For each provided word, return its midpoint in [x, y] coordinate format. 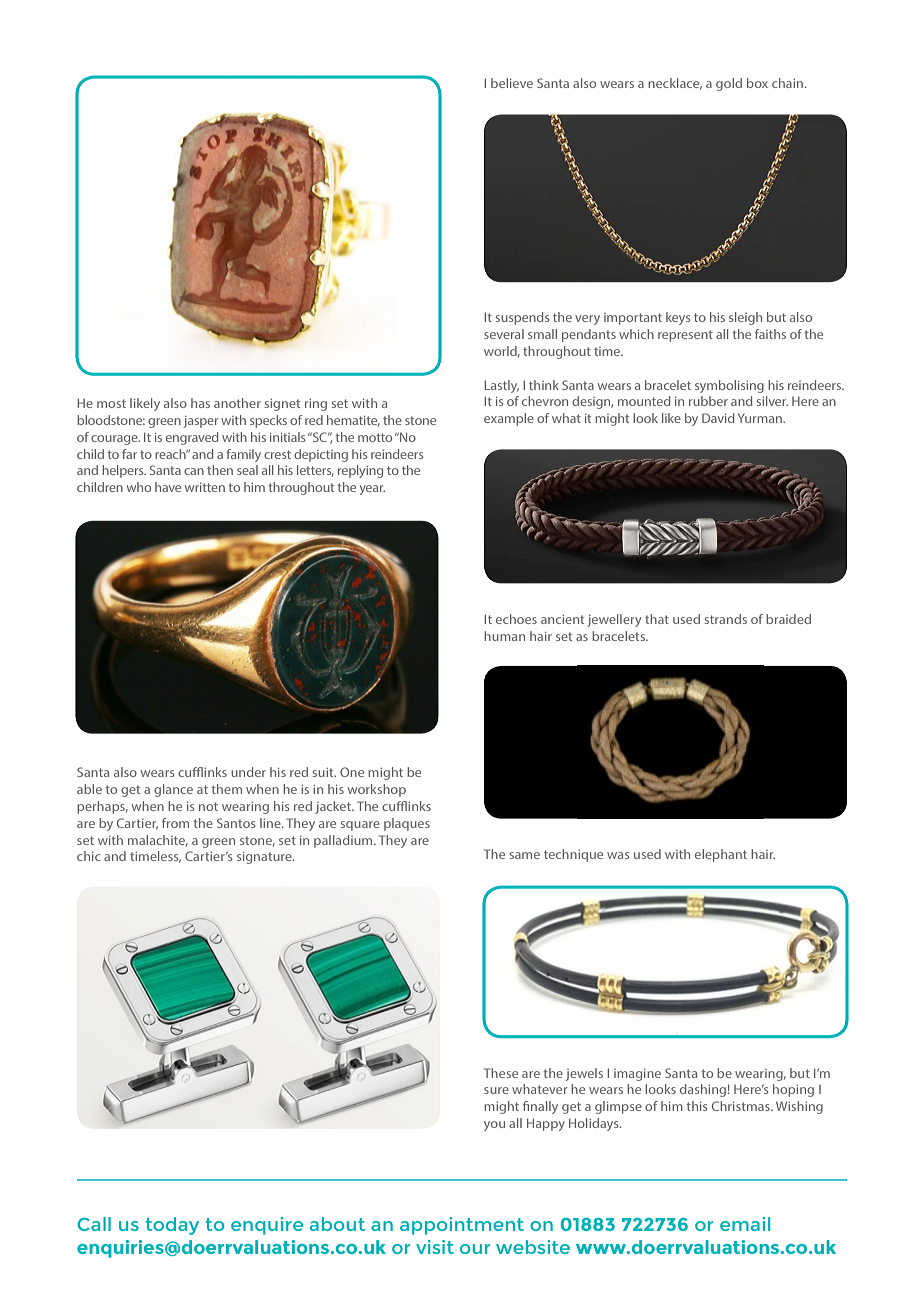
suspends [522, 318]
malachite [158, 841]
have [168, 487]
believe [512, 83]
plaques [407, 824]
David [718, 418]
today [172, 1226]
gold [729, 84]
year [372, 490]
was [618, 855]
